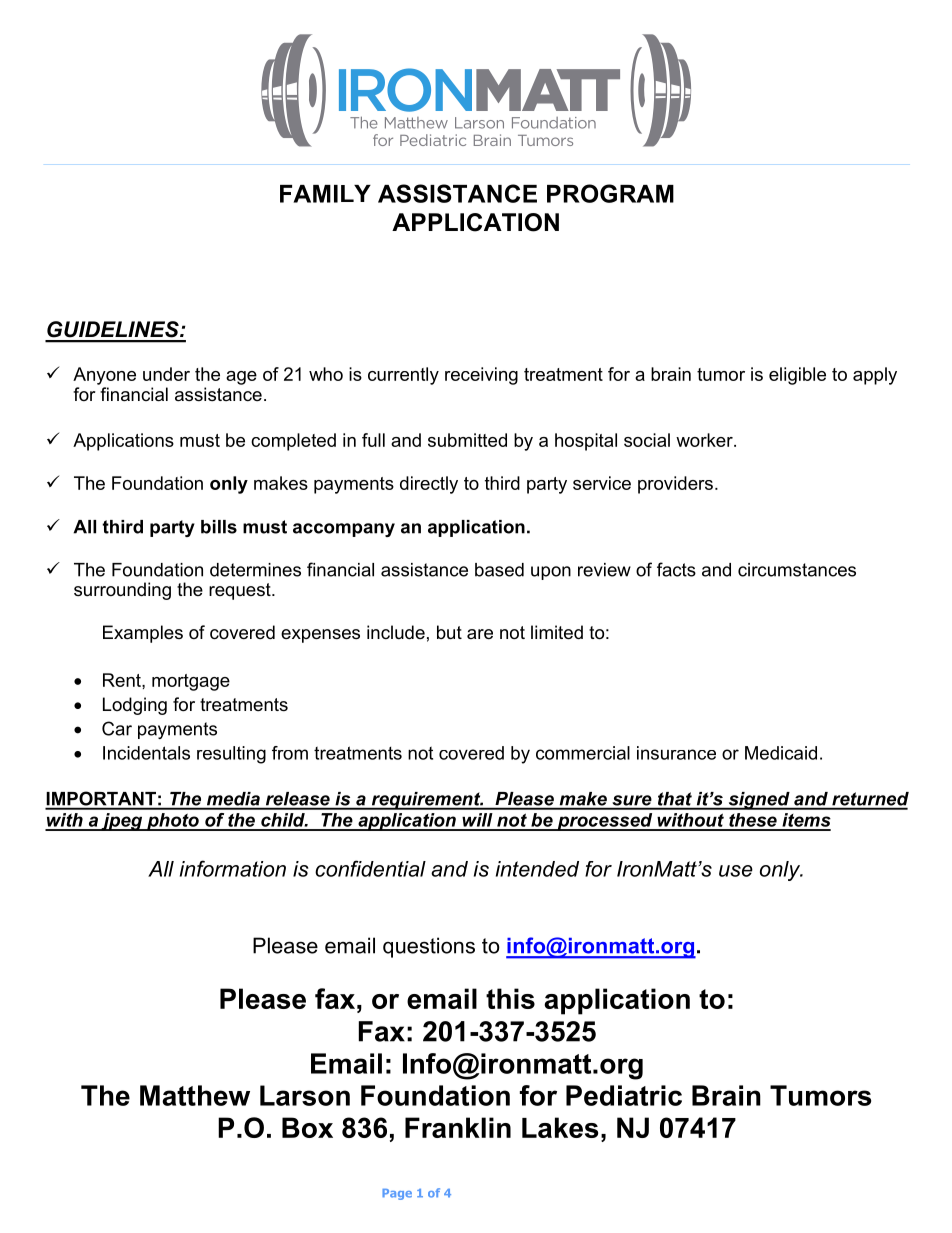  I want to click on Matthew, so click(195, 1095).
